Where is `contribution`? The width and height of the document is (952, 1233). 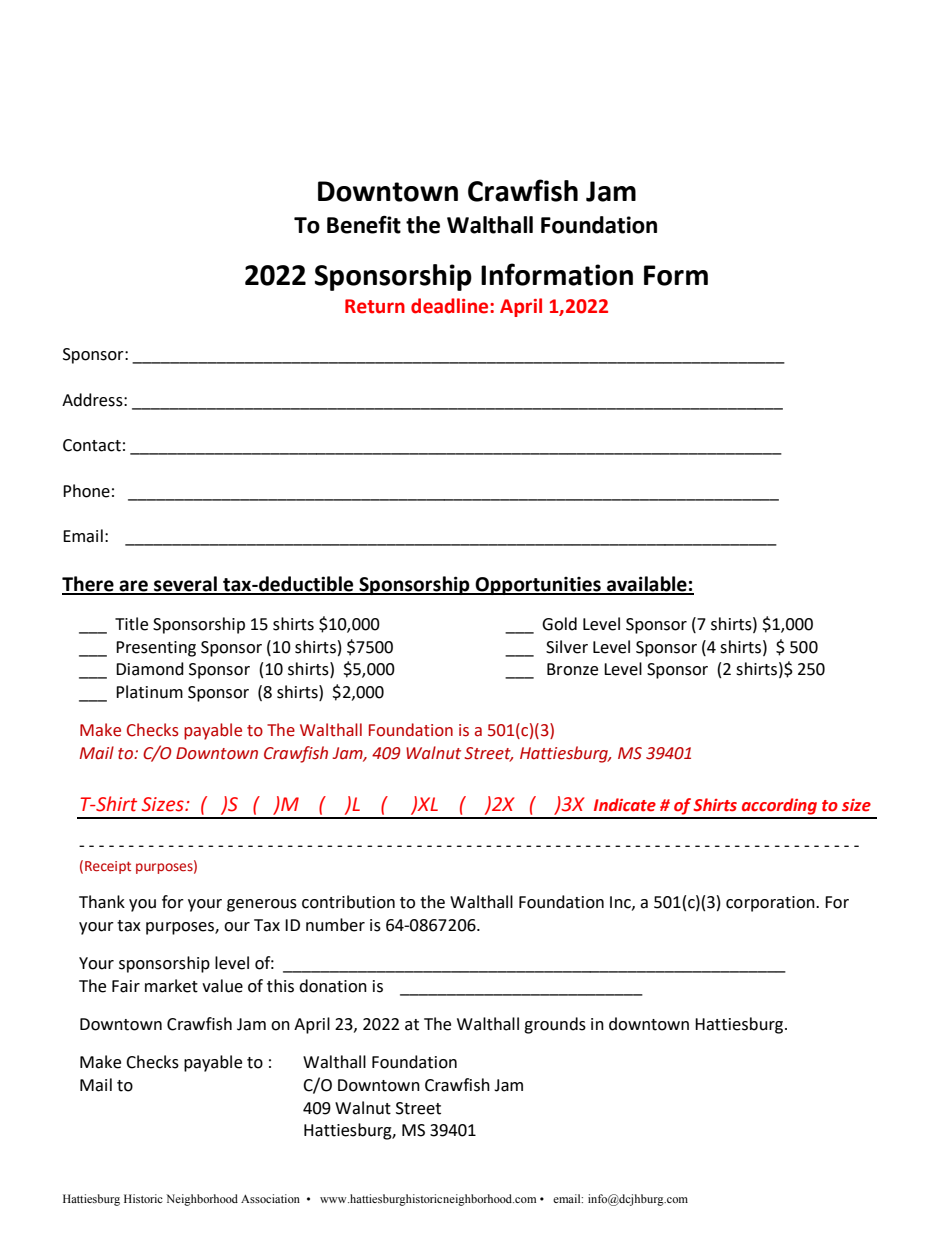
contribution is located at coordinates (348, 902).
